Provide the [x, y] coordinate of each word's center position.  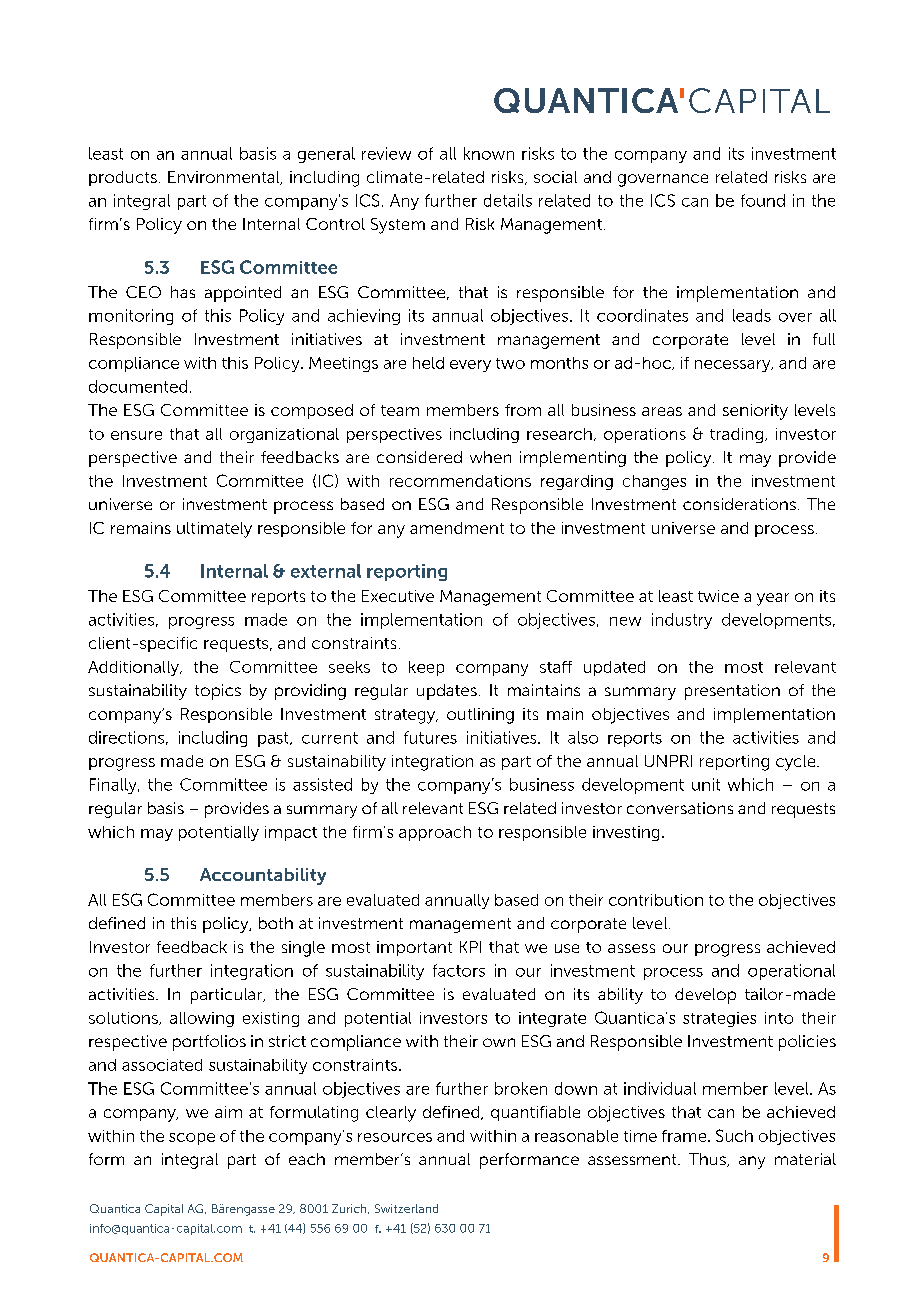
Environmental [225, 178]
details [508, 200]
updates [447, 692]
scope [192, 1139]
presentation [732, 692]
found [763, 200]
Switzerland [406, 1208]
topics [218, 692]
